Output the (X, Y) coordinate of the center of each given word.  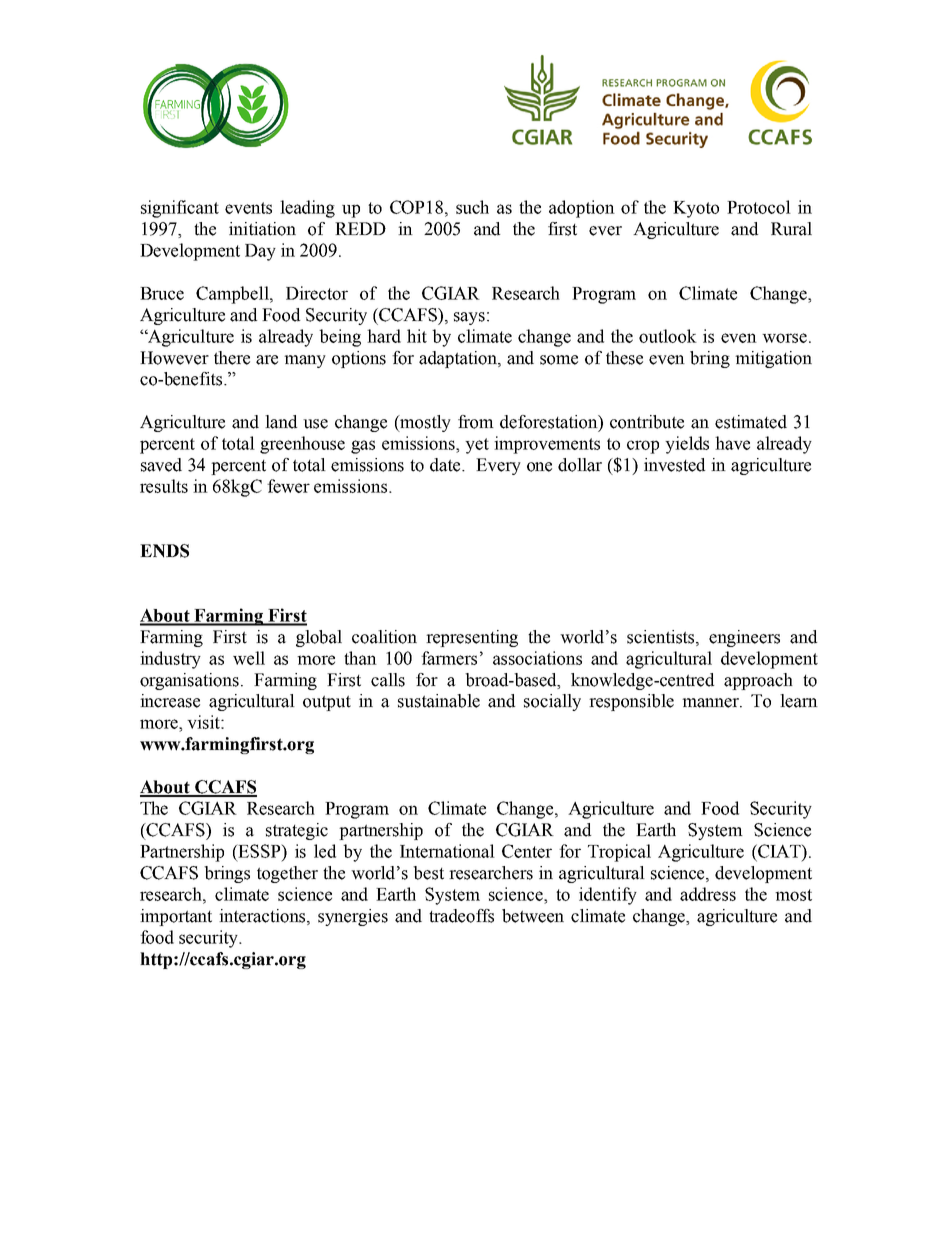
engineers (744, 638)
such (472, 207)
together (287, 874)
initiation (262, 229)
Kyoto (696, 209)
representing (472, 638)
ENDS (164, 551)
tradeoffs (461, 916)
